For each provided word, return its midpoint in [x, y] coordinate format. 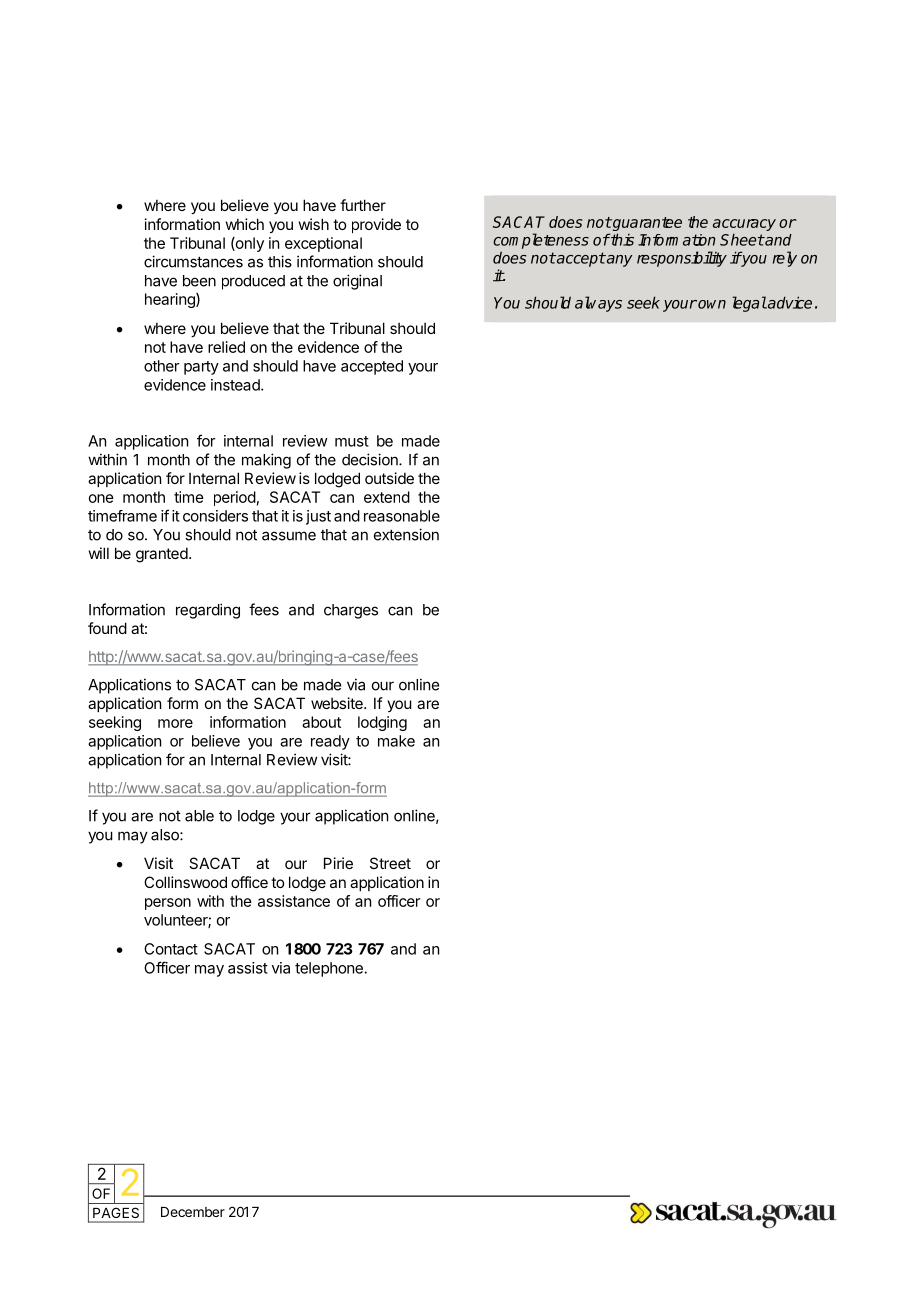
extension [406, 534]
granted [162, 555]
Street [390, 863]
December [193, 1212]
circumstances [193, 261]
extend [387, 497]
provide [376, 225]
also [166, 835]
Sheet [742, 240]
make [396, 741]
